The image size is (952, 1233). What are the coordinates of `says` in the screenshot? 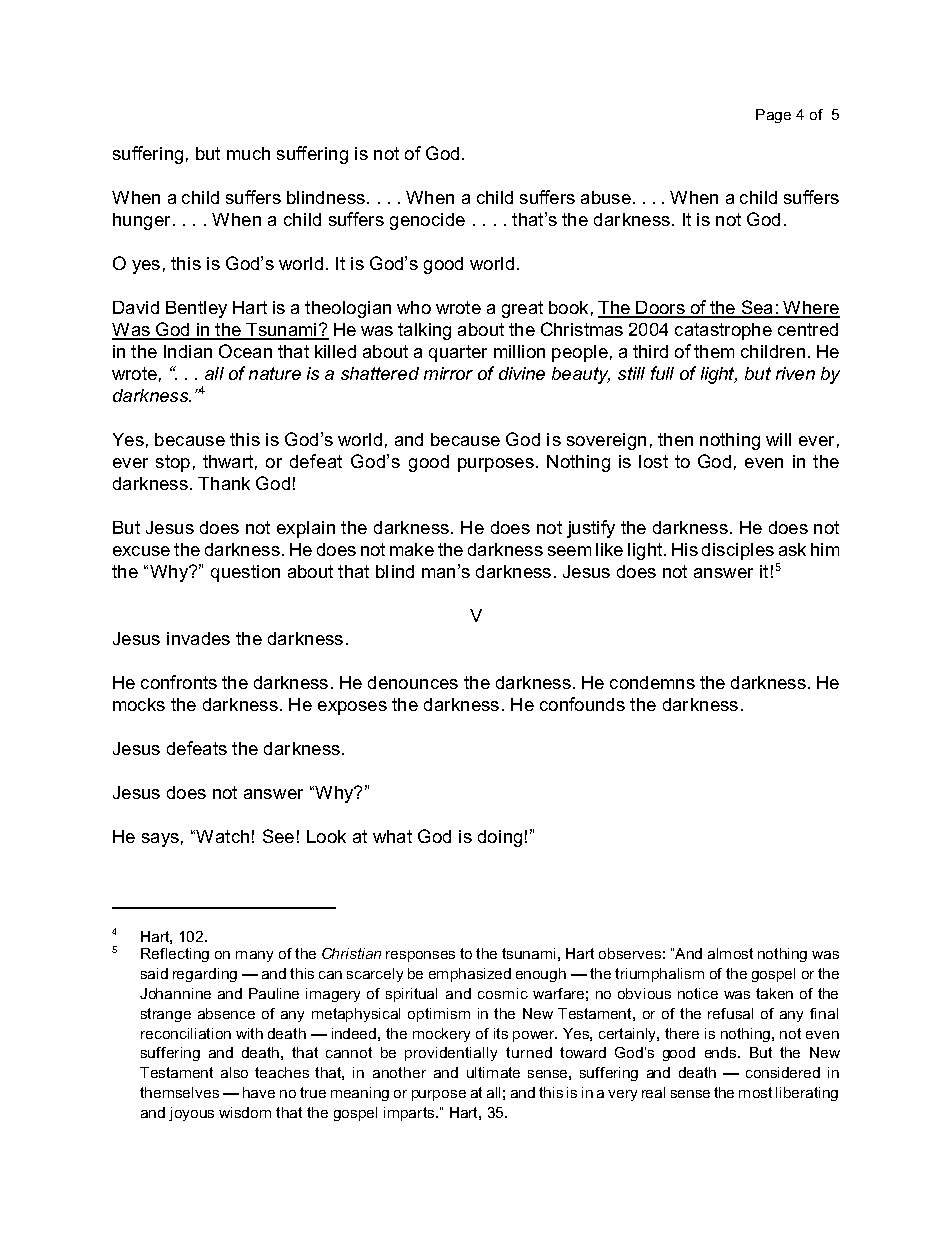 It's located at (160, 840).
